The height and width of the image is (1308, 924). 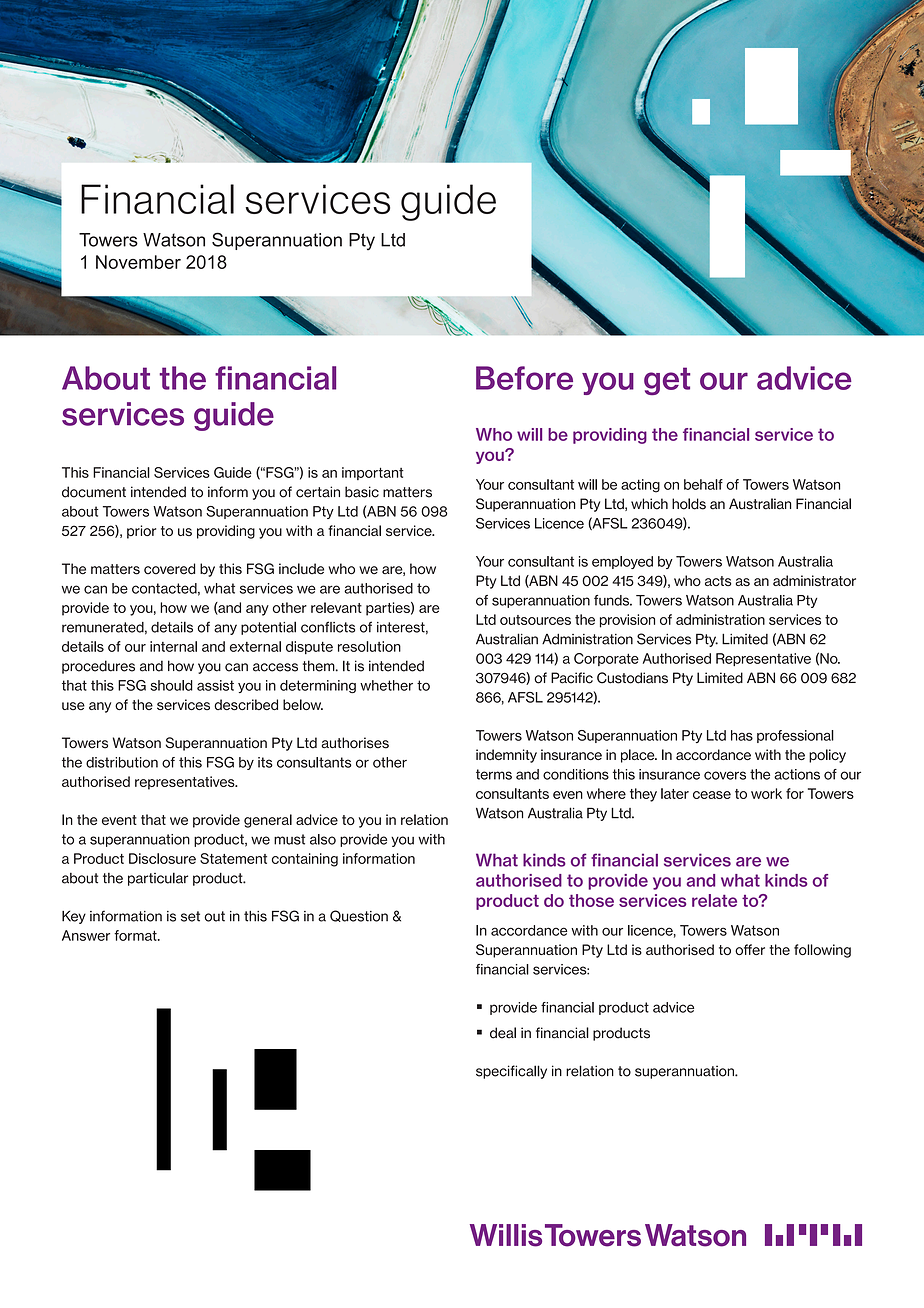 What do you see at coordinates (138, 262) in the image?
I see `November` at bounding box center [138, 262].
